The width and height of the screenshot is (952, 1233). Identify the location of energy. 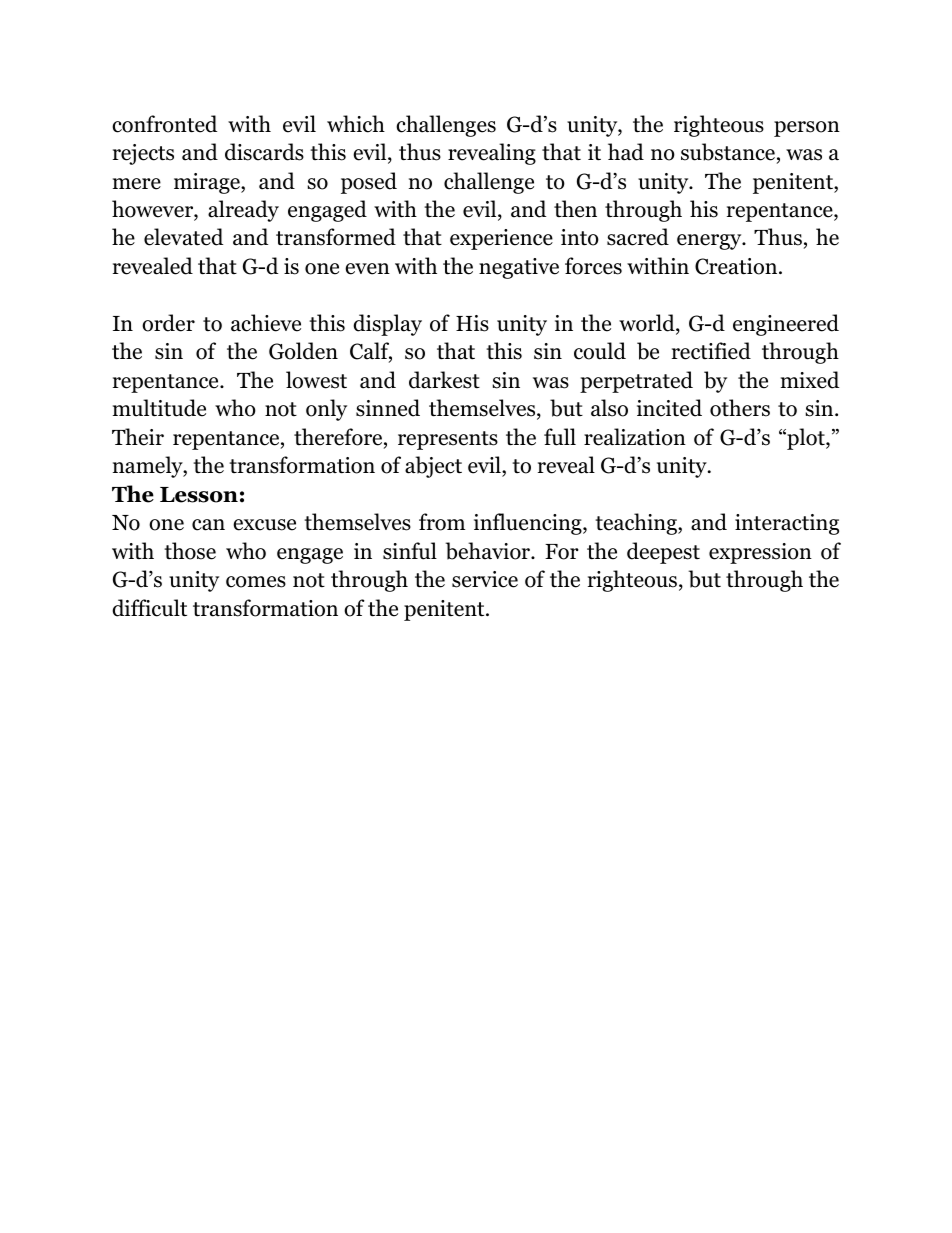
(710, 242).
